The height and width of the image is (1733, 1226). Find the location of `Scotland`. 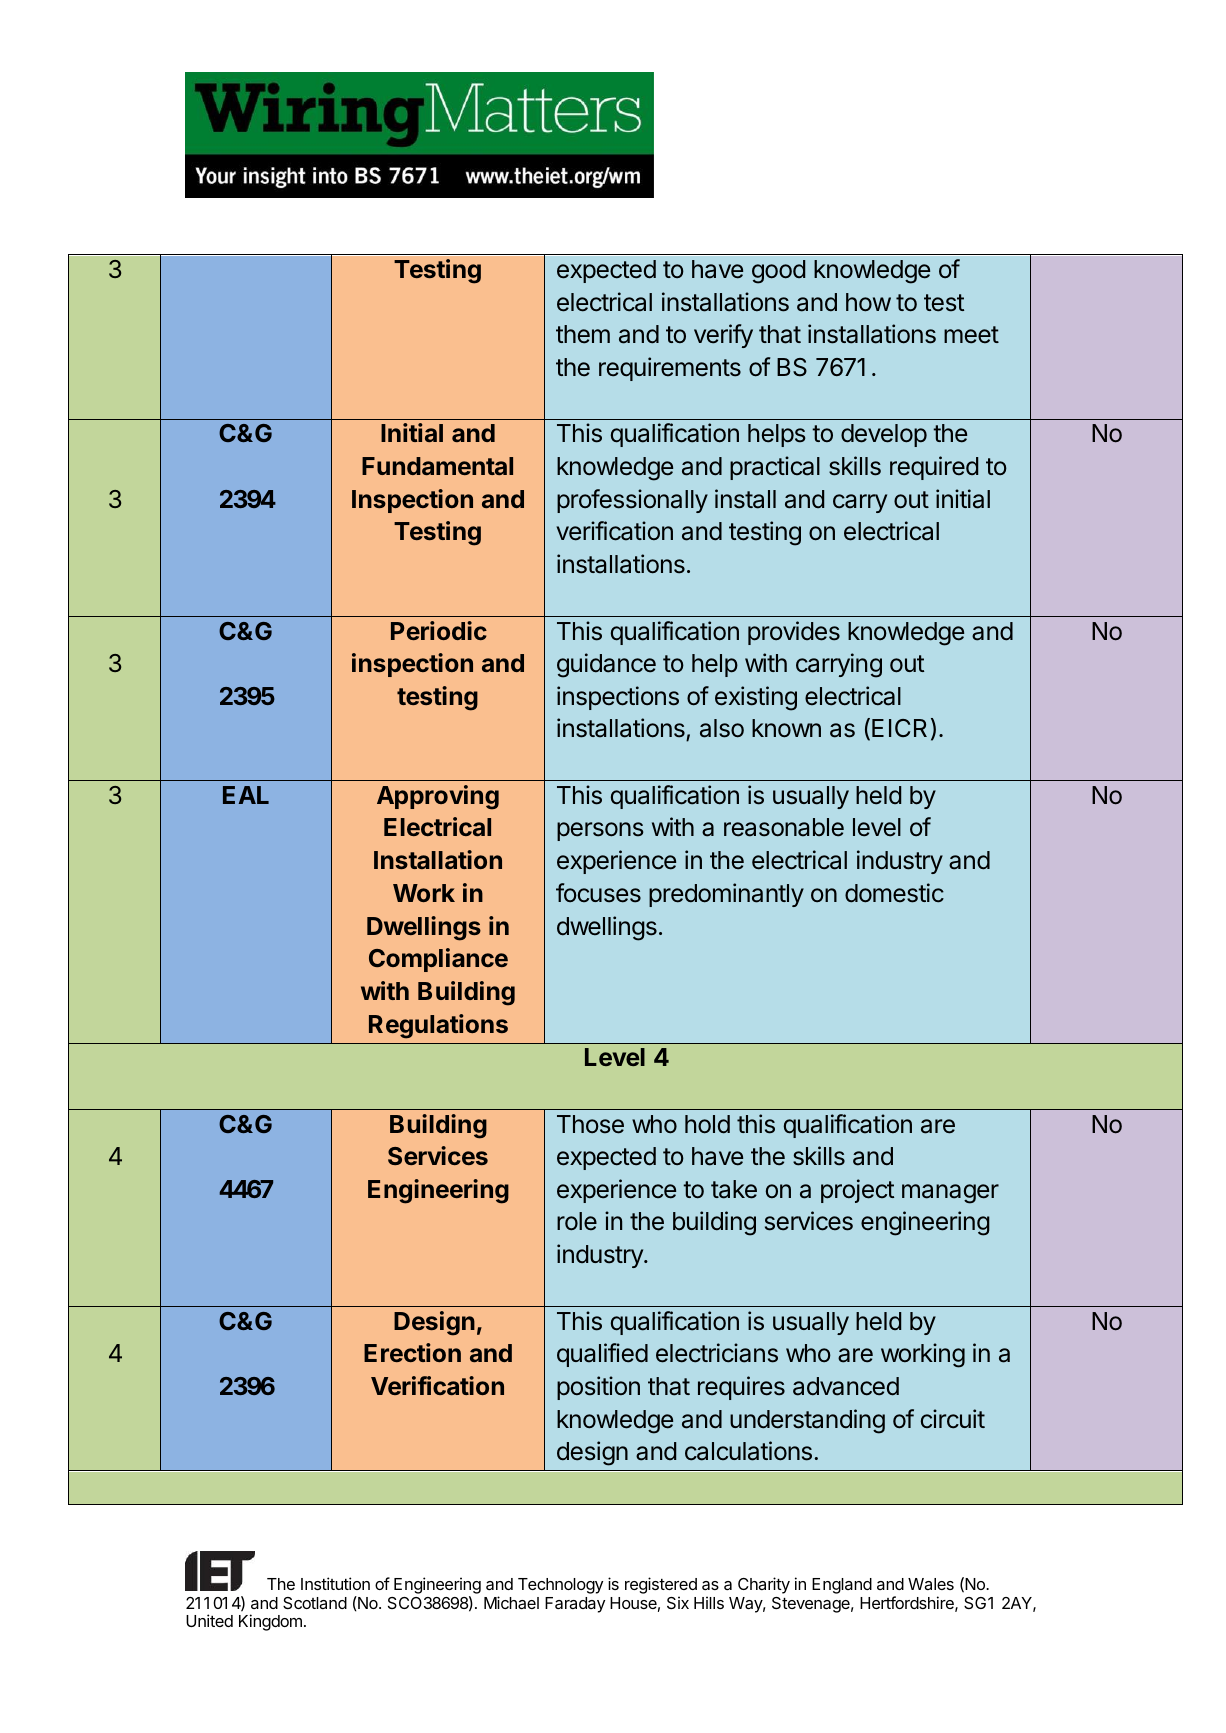

Scotland is located at coordinates (315, 1603).
